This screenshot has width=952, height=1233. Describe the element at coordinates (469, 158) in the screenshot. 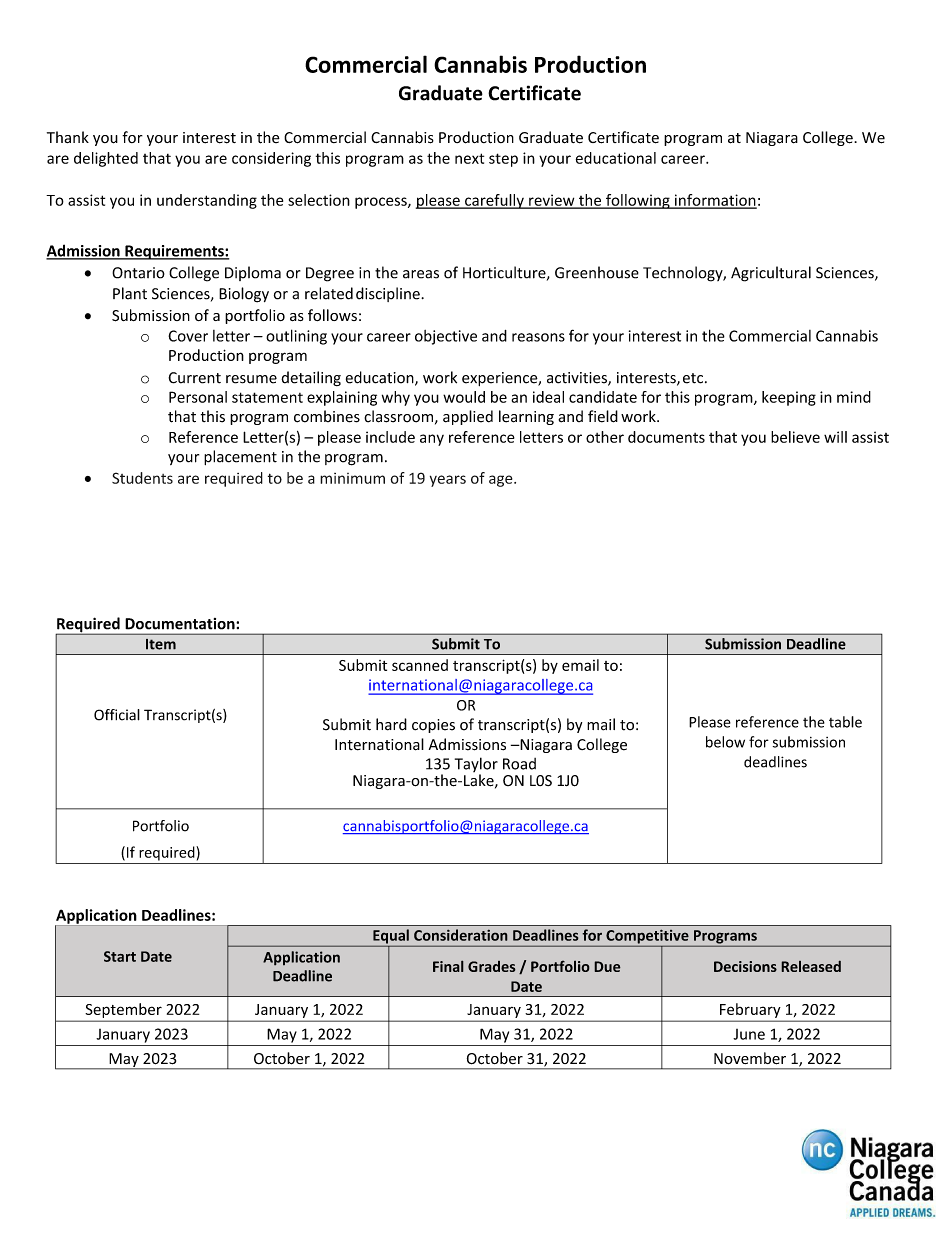

I see `next` at that location.
